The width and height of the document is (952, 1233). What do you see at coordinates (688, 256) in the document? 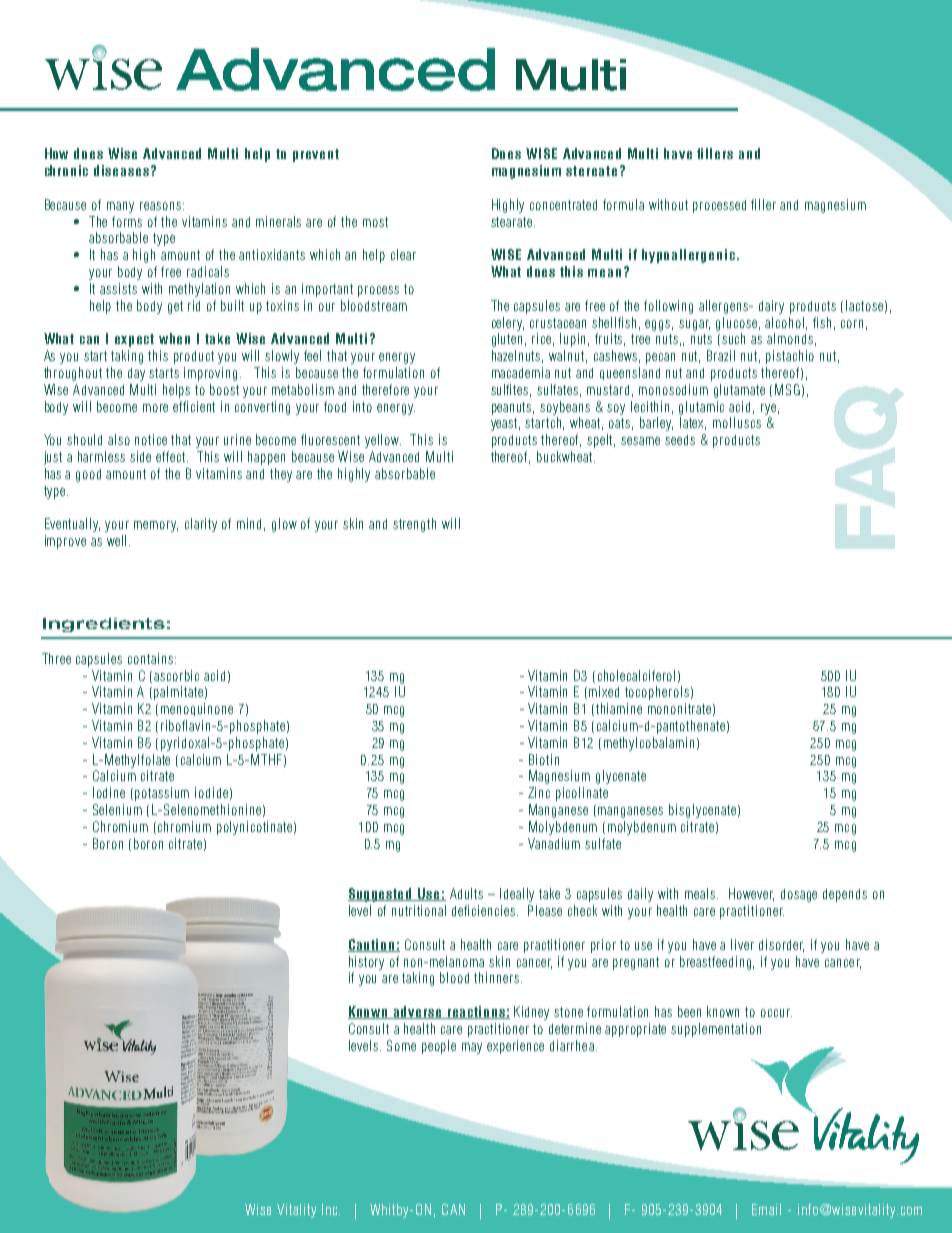
I see `hypoallergenic` at bounding box center [688, 256].
